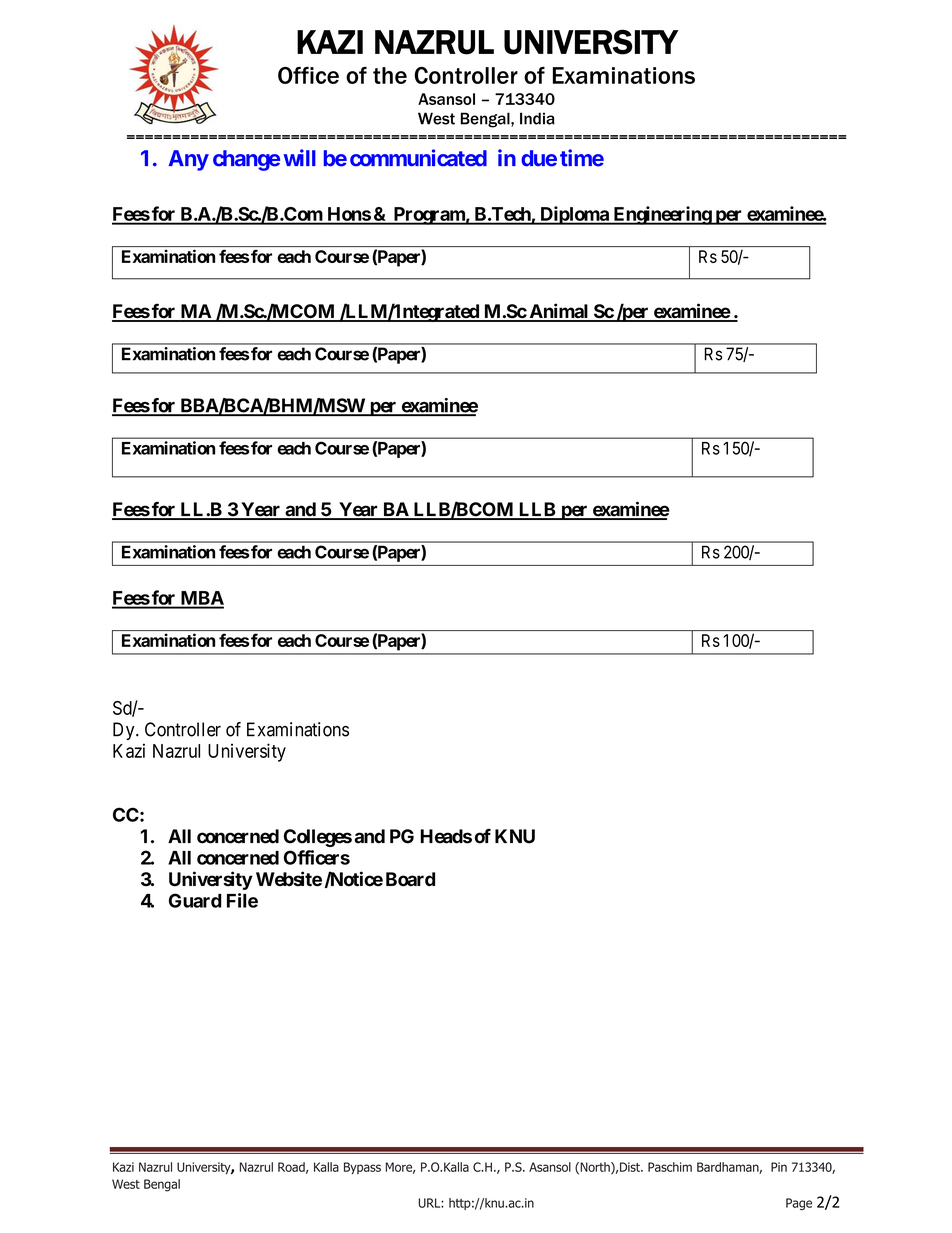  What do you see at coordinates (362, 1168) in the image?
I see `Bypass` at bounding box center [362, 1168].
